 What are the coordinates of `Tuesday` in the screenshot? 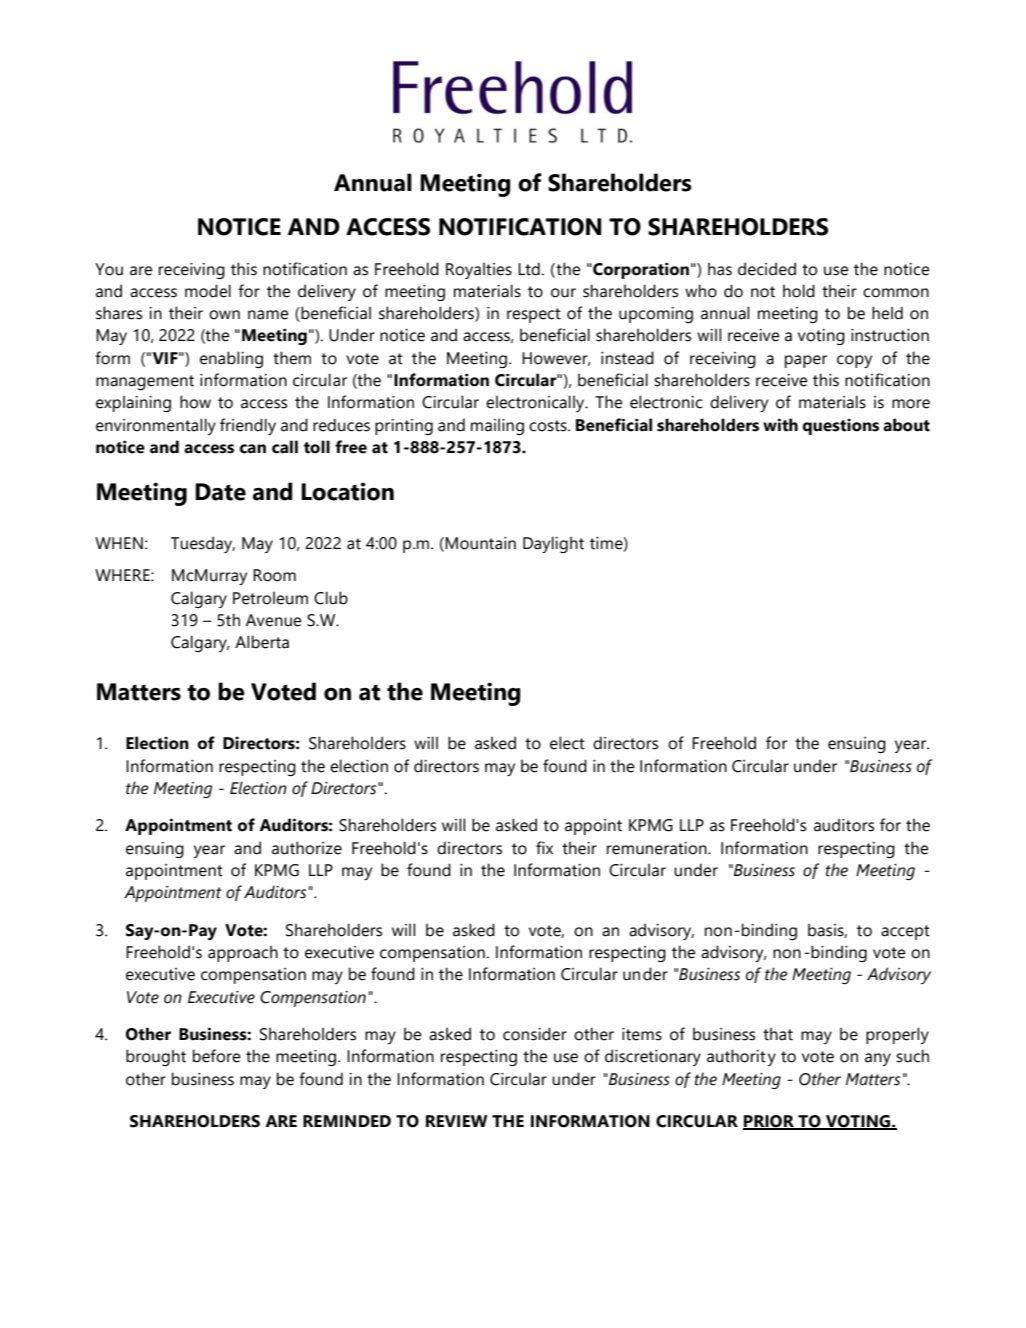 It's located at (203, 544).
